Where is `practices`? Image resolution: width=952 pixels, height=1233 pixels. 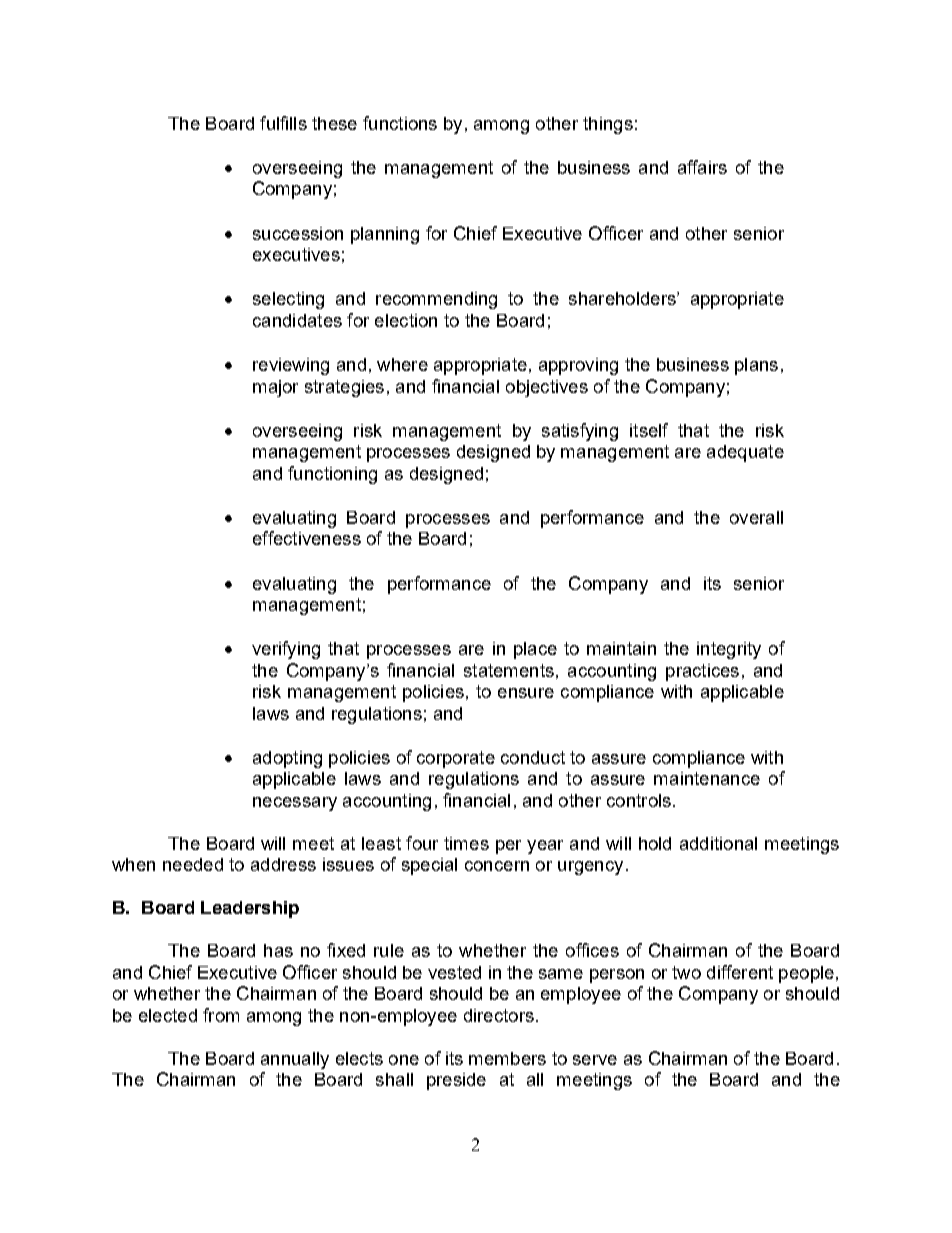
practices is located at coordinates (702, 672).
